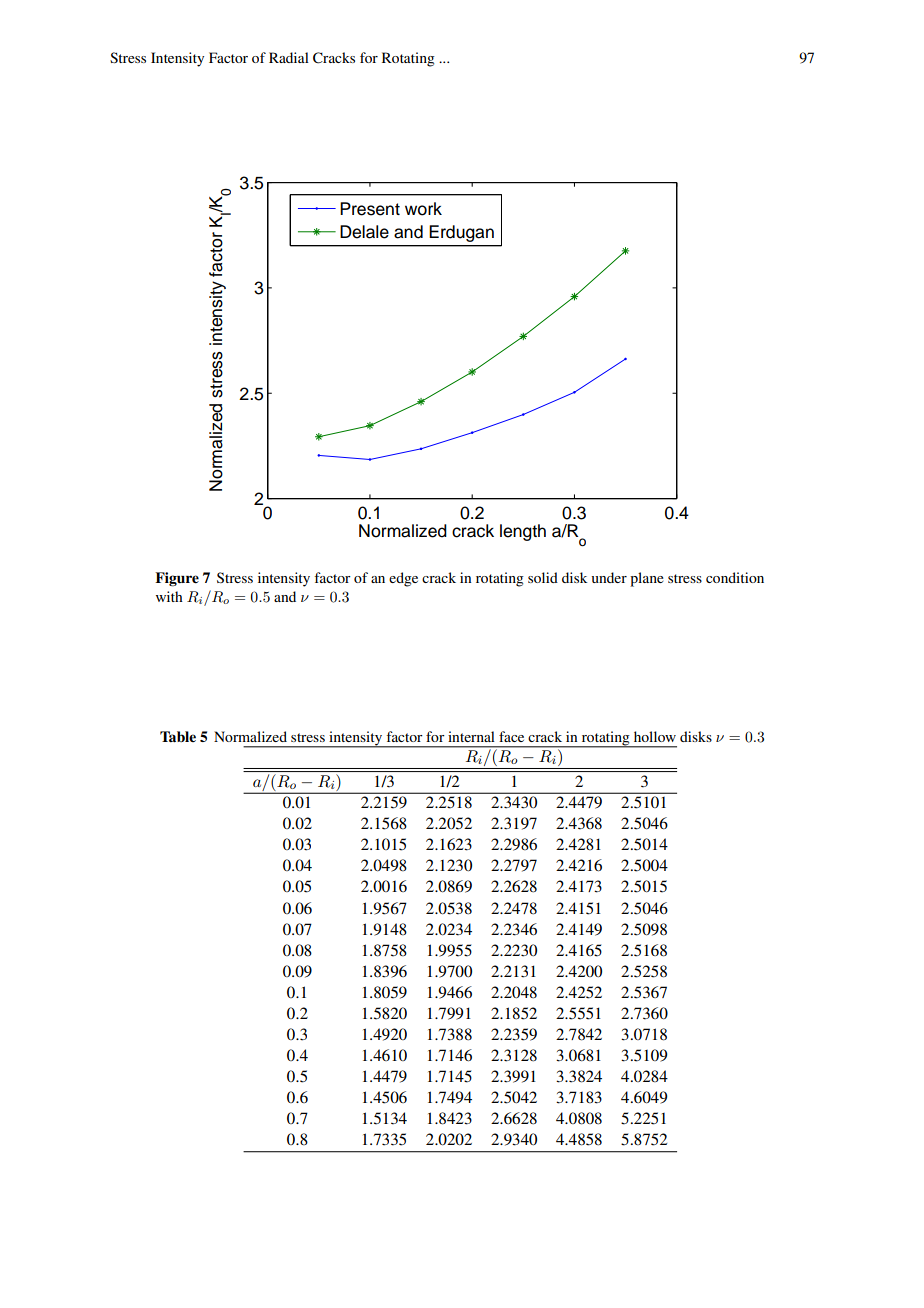  Describe the element at coordinates (655, 736) in the screenshot. I see `hollow` at that location.
